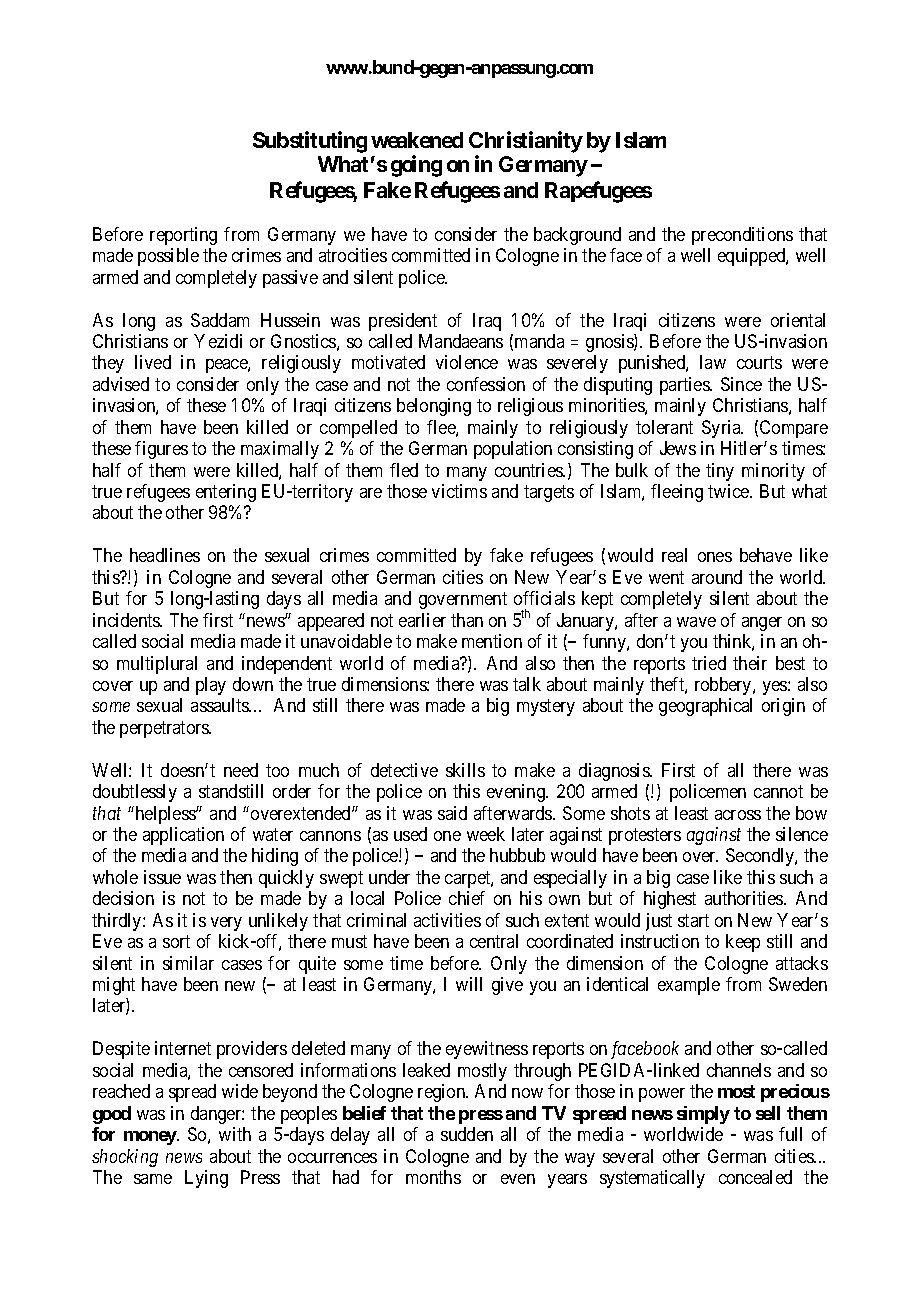  Describe the element at coordinates (183, 836) in the page. I see `application` at that location.
